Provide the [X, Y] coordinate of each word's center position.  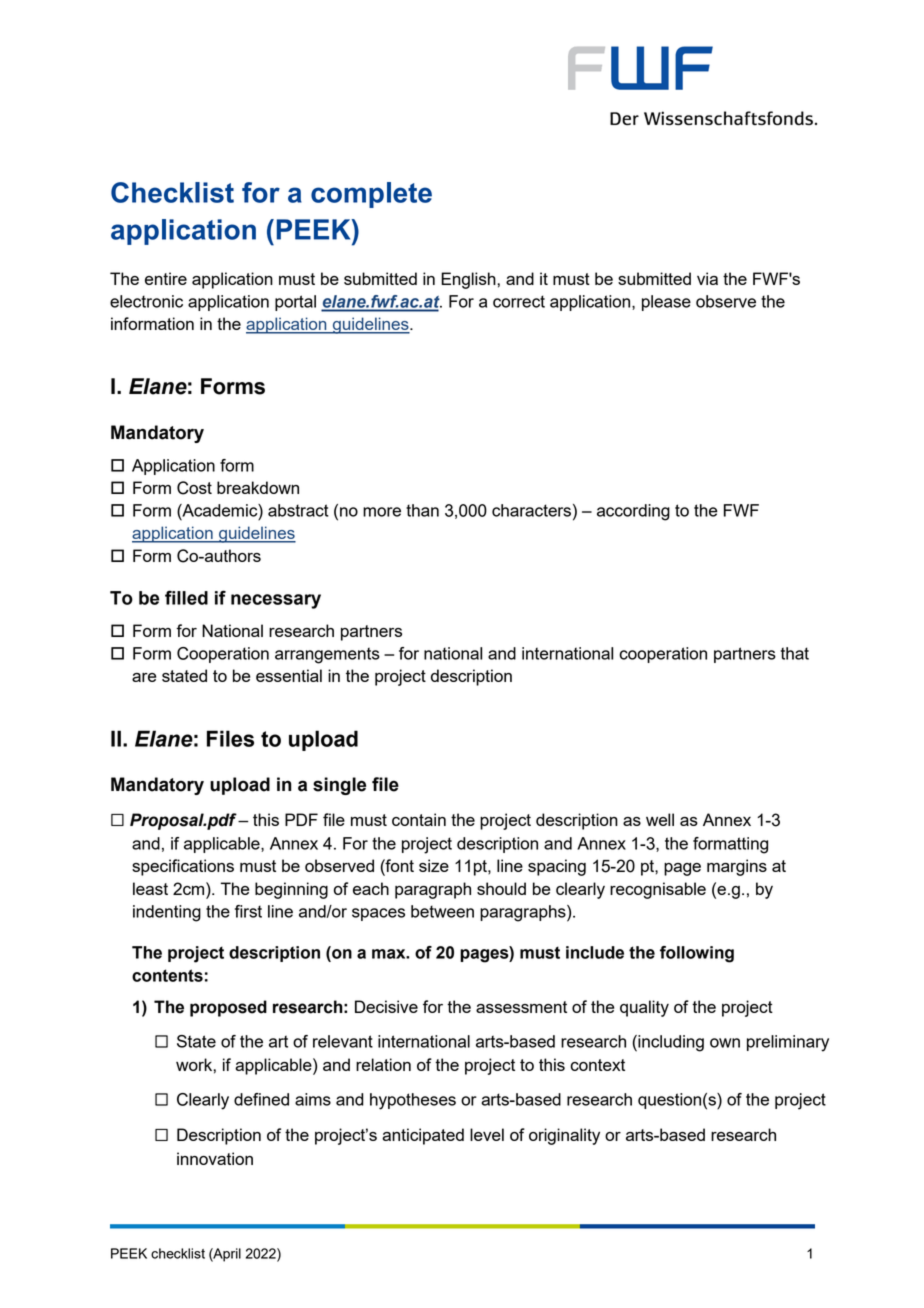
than [422, 510]
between [442, 911]
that [795, 653]
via [707, 278]
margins [737, 867]
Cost [194, 488]
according [633, 512]
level [487, 1134]
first [248, 911]
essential [289, 675]
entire [166, 278]
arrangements [327, 655]
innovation [215, 1158]
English [469, 280]
